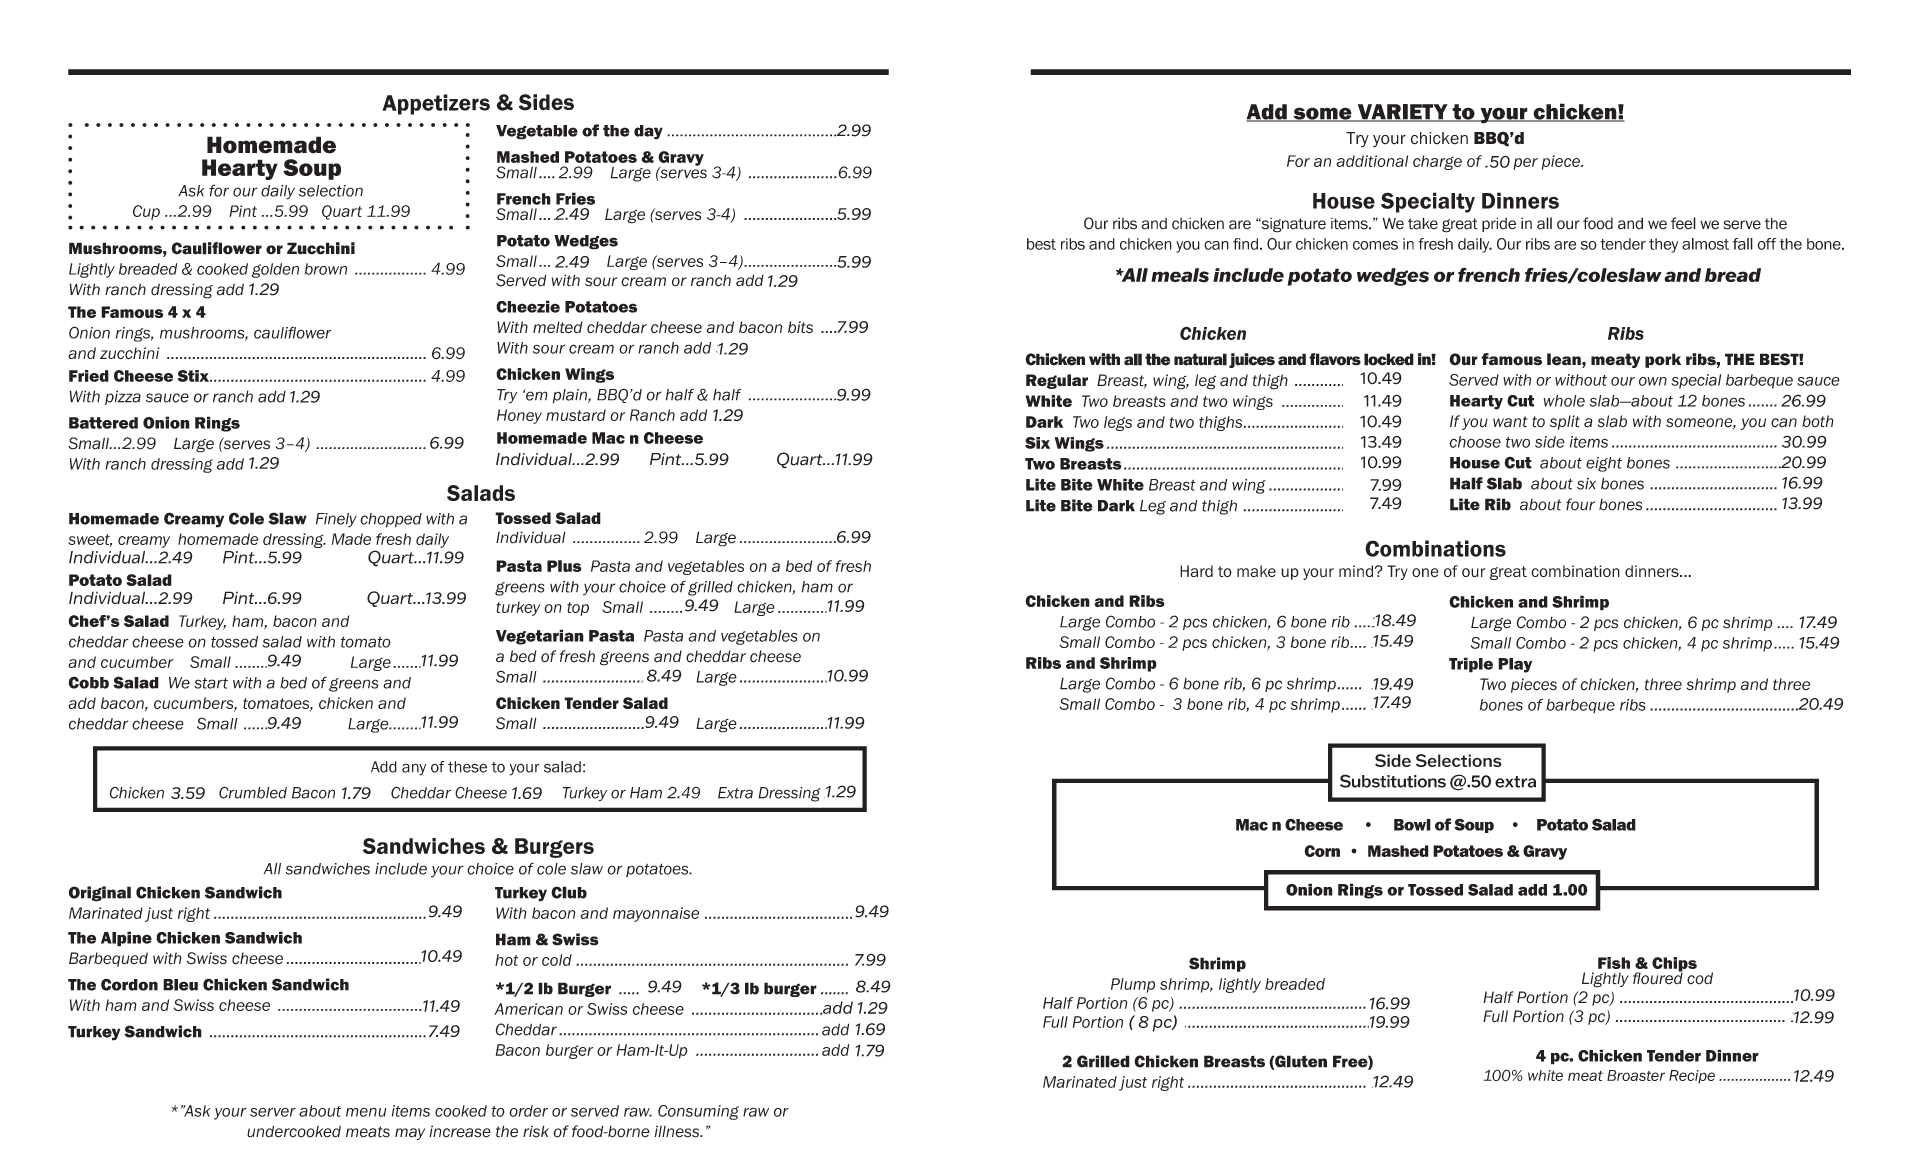 This image has width=1914, height=1162. I want to click on pizza, so click(123, 397).
